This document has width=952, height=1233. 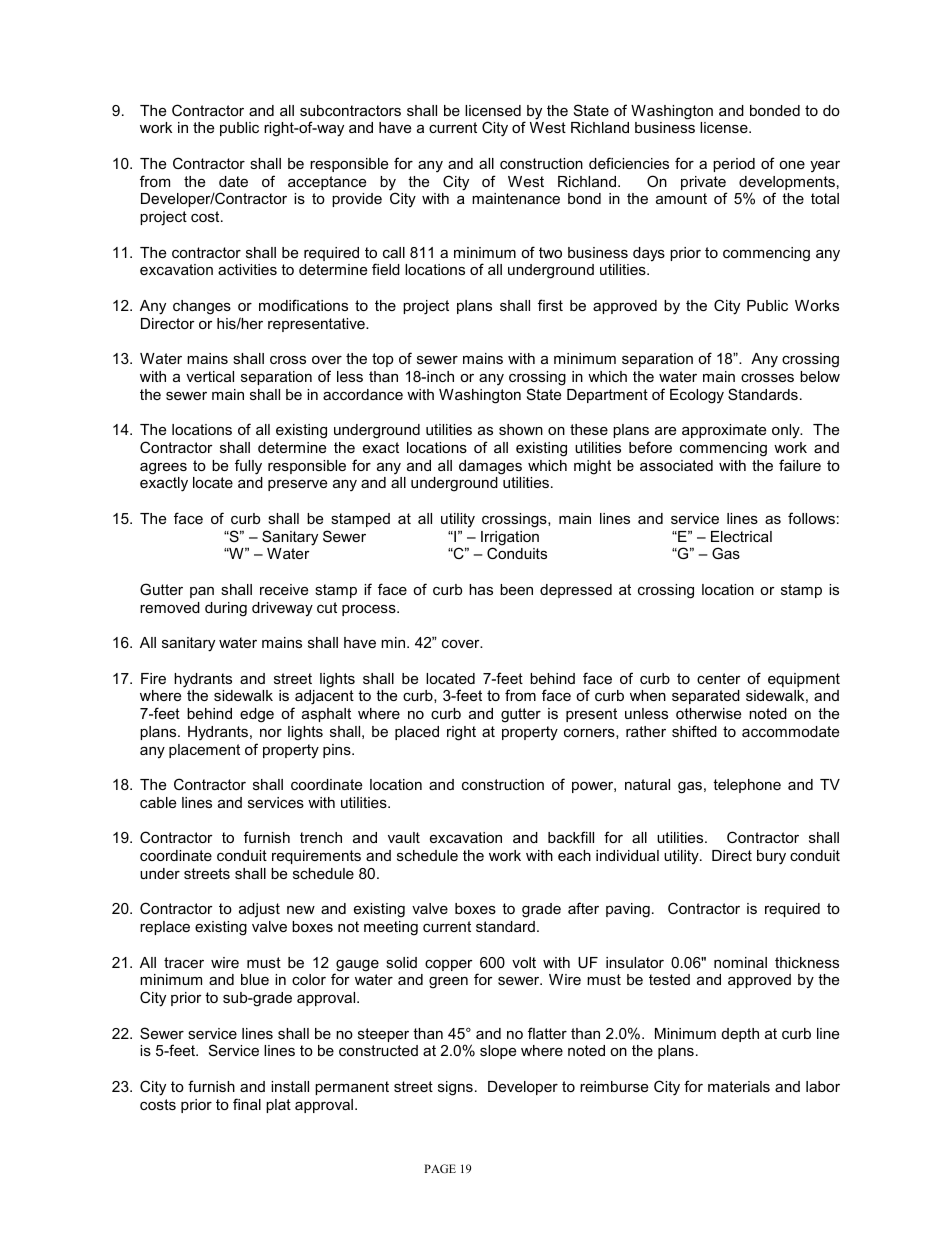 I want to click on acceptance, so click(x=327, y=183).
